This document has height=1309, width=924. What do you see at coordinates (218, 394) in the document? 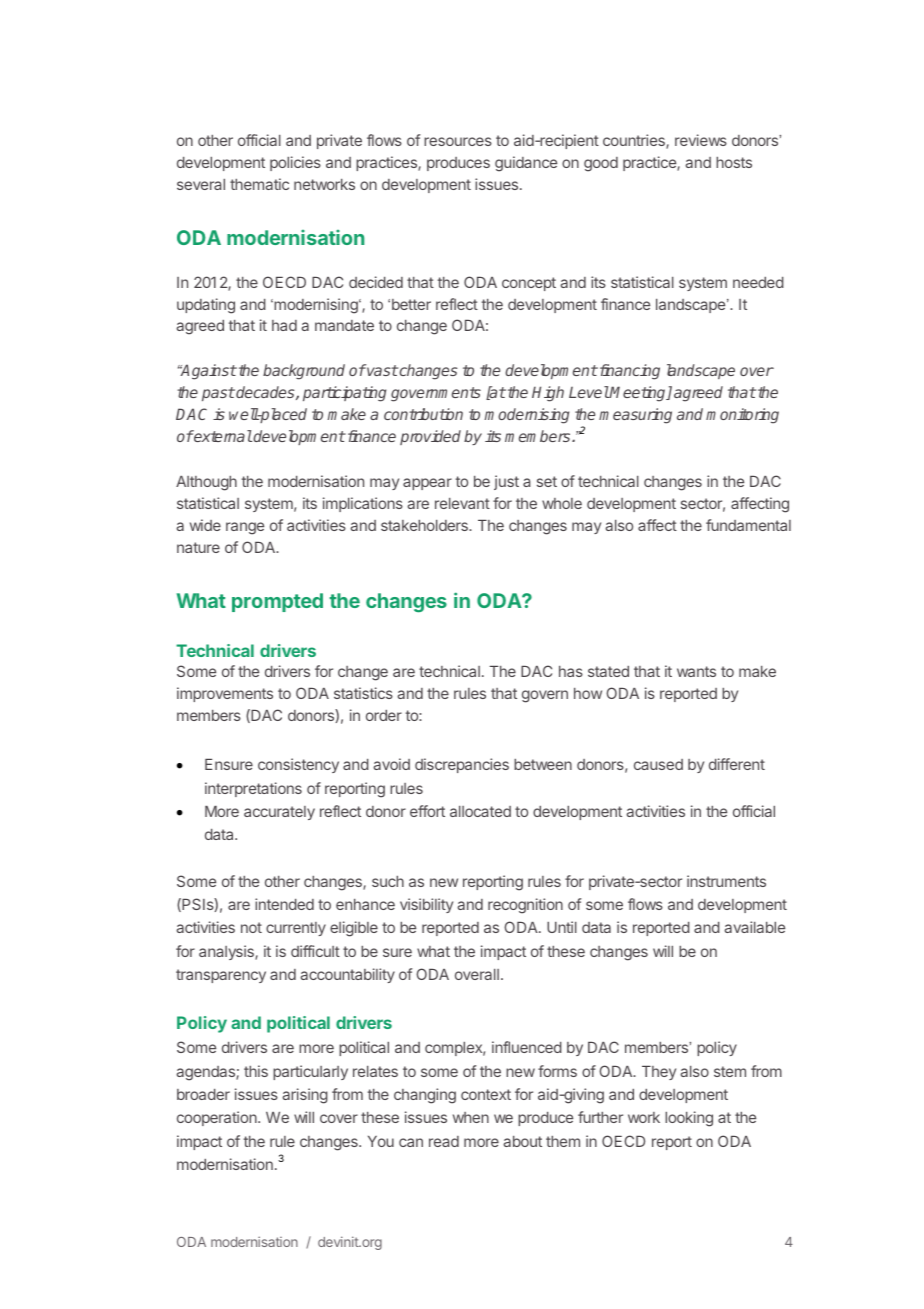
I see `past` at bounding box center [218, 394].
